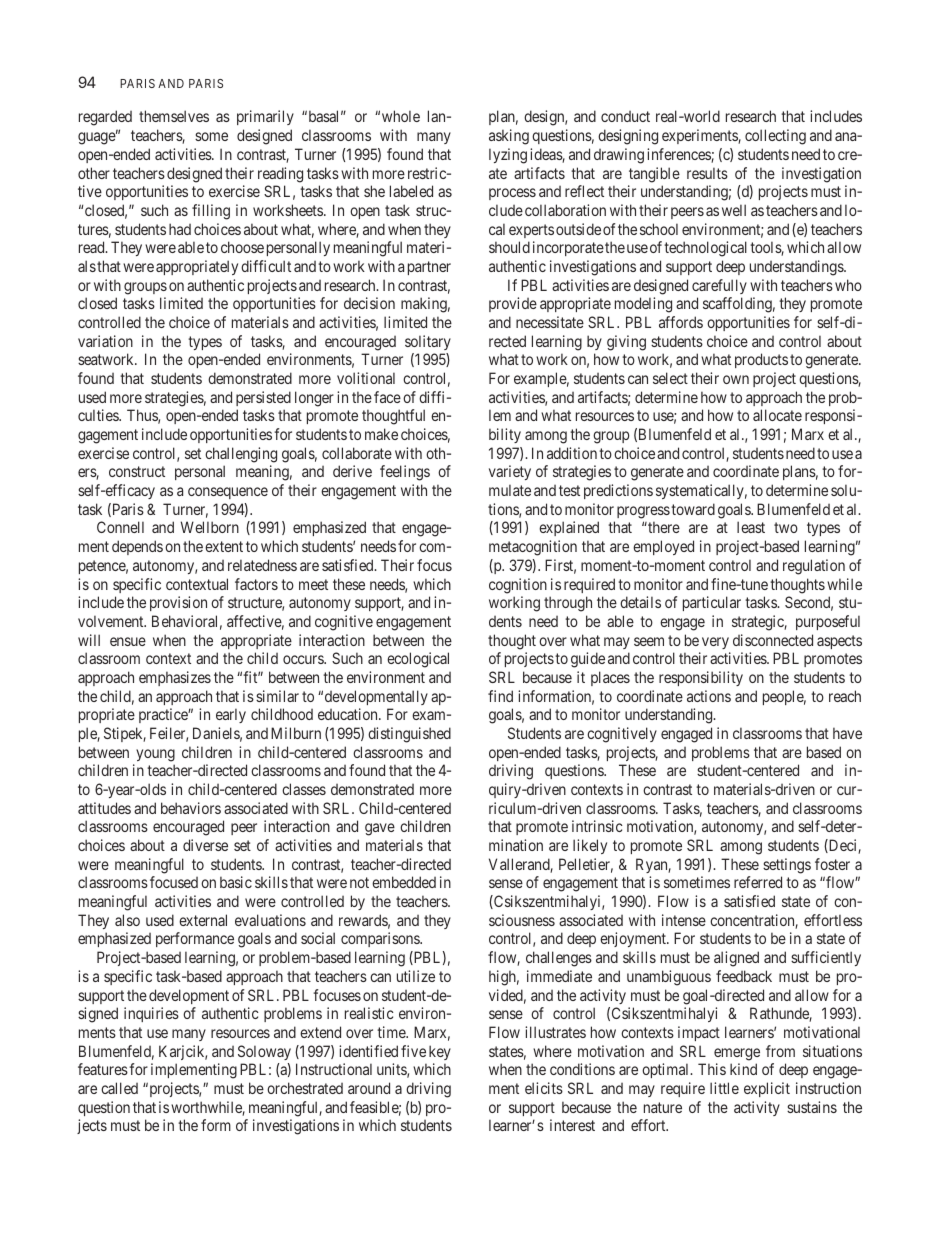 The width and height of the image is (952, 1233). I want to click on disconnected, so click(773, 640).
